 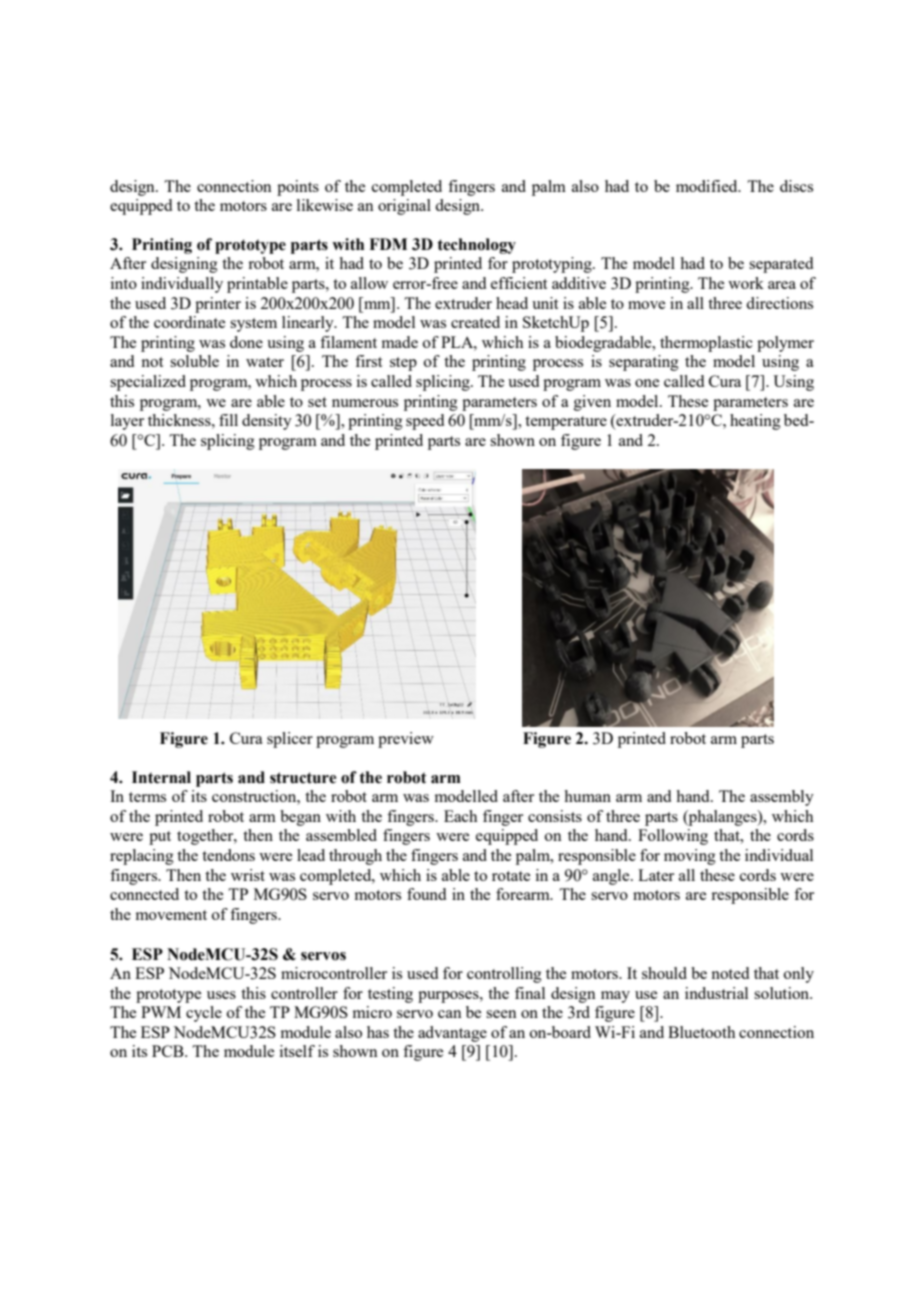 I want to click on preview, so click(x=406, y=740).
